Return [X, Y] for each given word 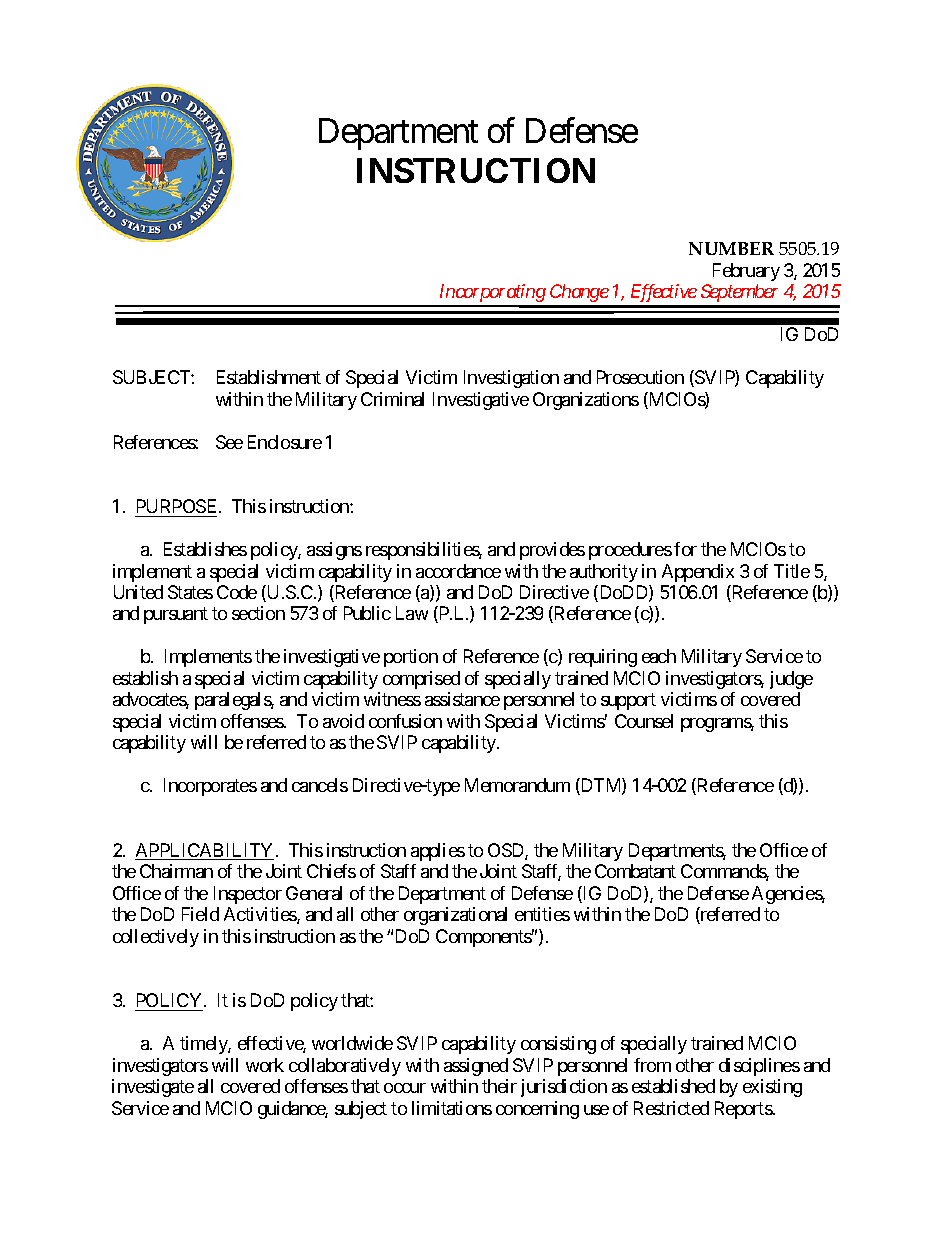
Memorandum [517, 785]
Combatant [635, 871]
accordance [458, 571]
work [265, 1065]
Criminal [392, 399]
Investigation [511, 379]
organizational [455, 916]
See [229, 442]
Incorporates [210, 787]
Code [237, 592]
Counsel [644, 721]
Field [200, 914]
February [746, 272]
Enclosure [285, 442]
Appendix [698, 573]
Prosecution [640, 377]
